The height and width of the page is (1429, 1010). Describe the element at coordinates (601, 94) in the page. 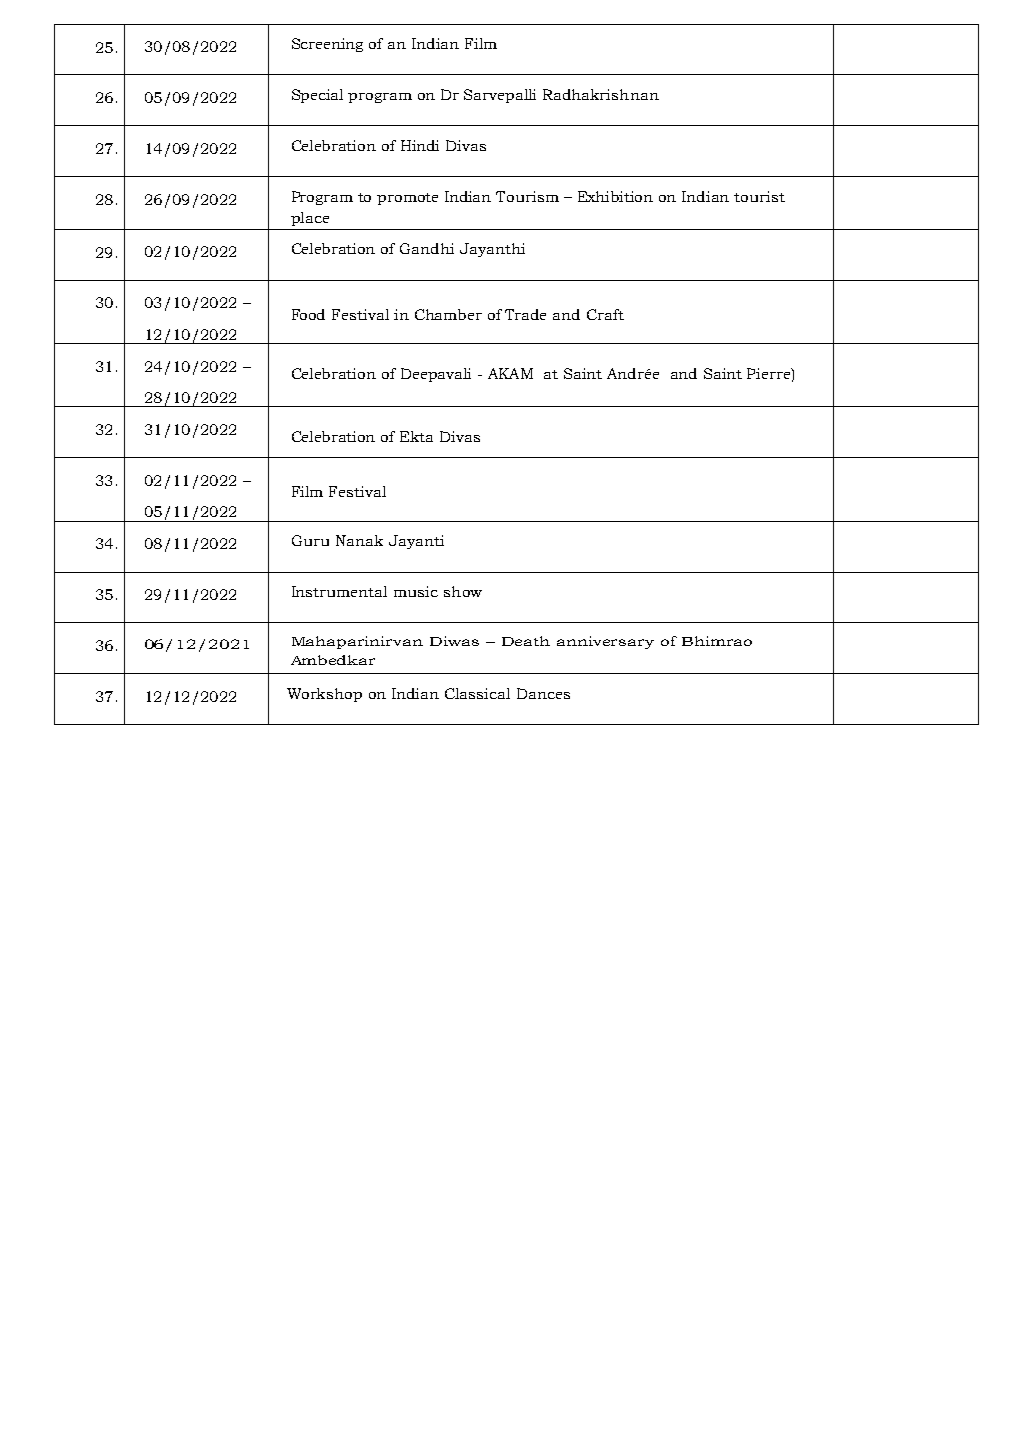

I see `Radhakrishnan` at that location.
